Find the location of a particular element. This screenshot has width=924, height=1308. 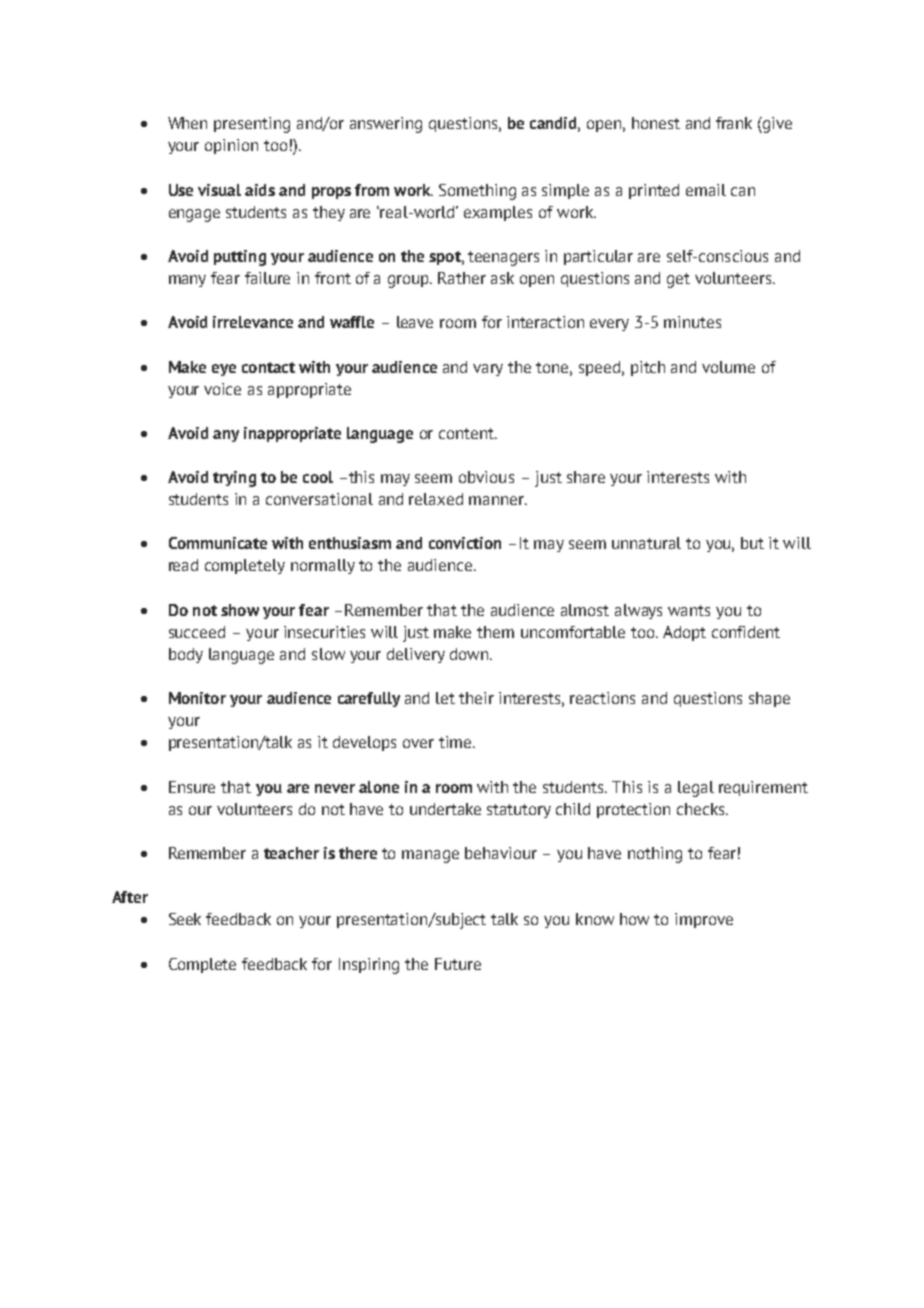

Something is located at coordinates (477, 192).
